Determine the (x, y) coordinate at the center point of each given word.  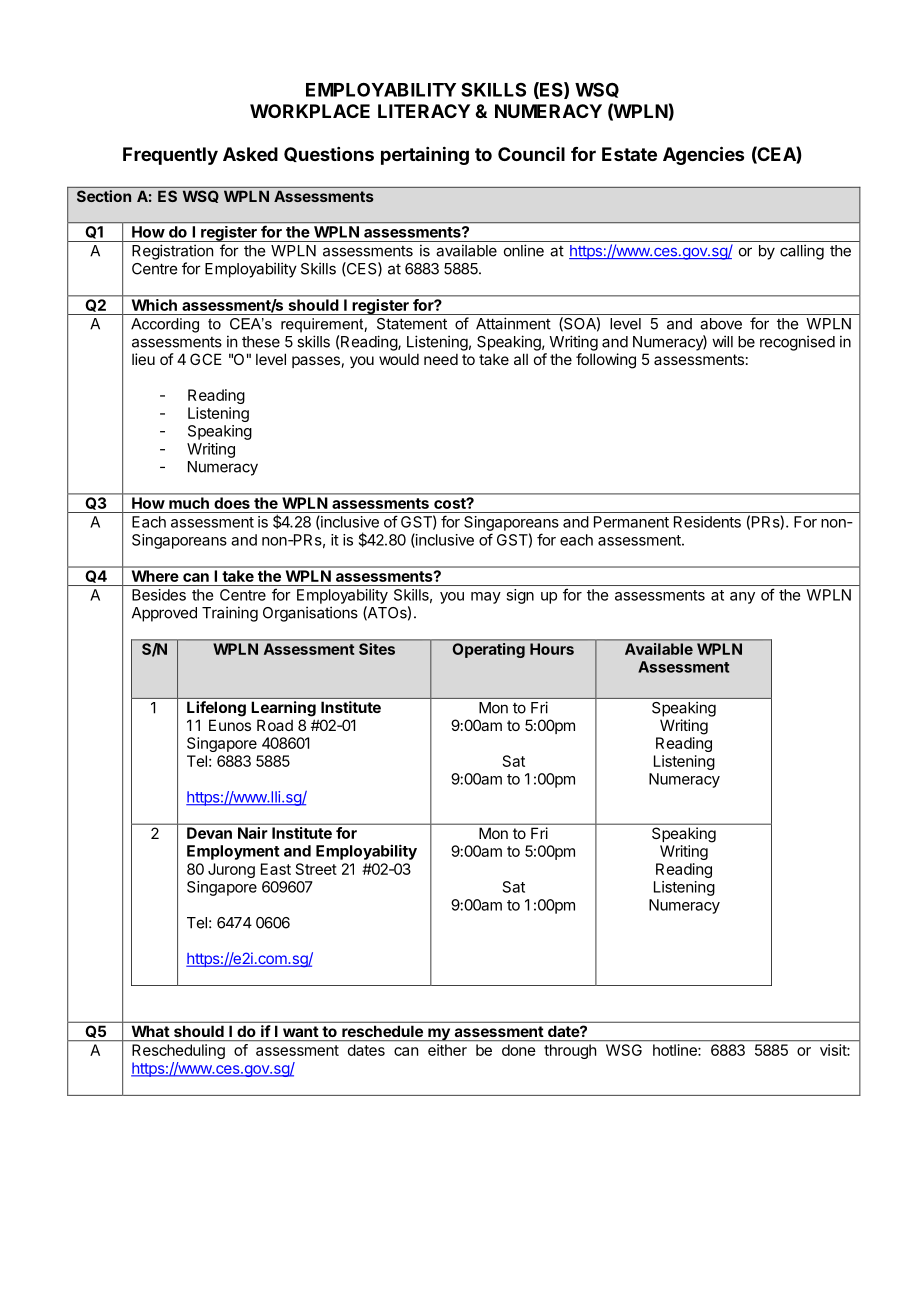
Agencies (703, 155)
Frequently (170, 156)
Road (275, 725)
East (276, 869)
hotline (676, 1050)
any (742, 598)
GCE (206, 359)
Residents (707, 522)
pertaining (425, 155)
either (447, 1050)
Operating (489, 650)
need (441, 359)
